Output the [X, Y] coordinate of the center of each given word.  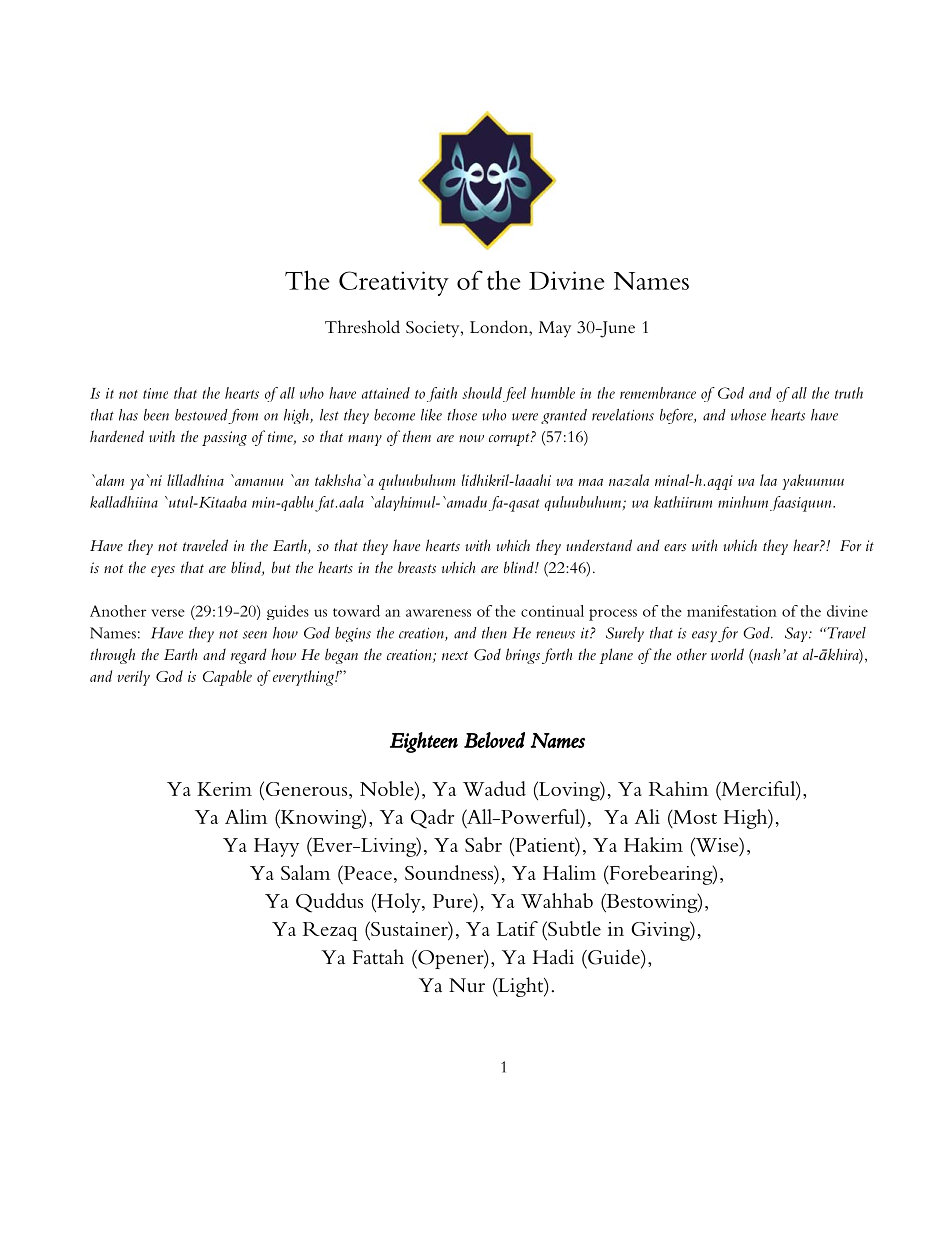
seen [255, 635]
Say [797, 634]
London [500, 327]
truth [849, 393]
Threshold [362, 327]
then [494, 633]
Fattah [378, 957]
